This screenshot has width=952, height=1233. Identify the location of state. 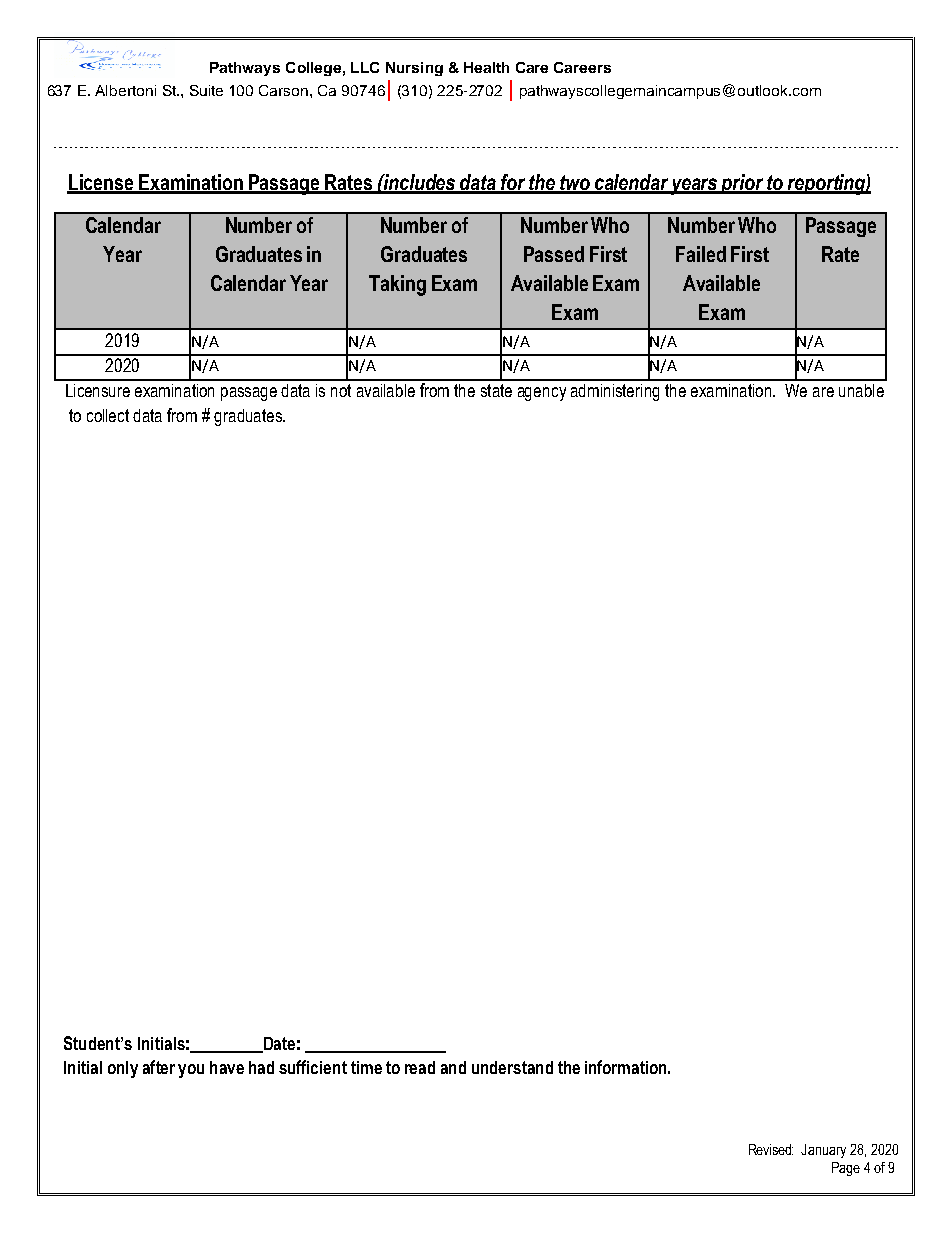
(496, 390).
